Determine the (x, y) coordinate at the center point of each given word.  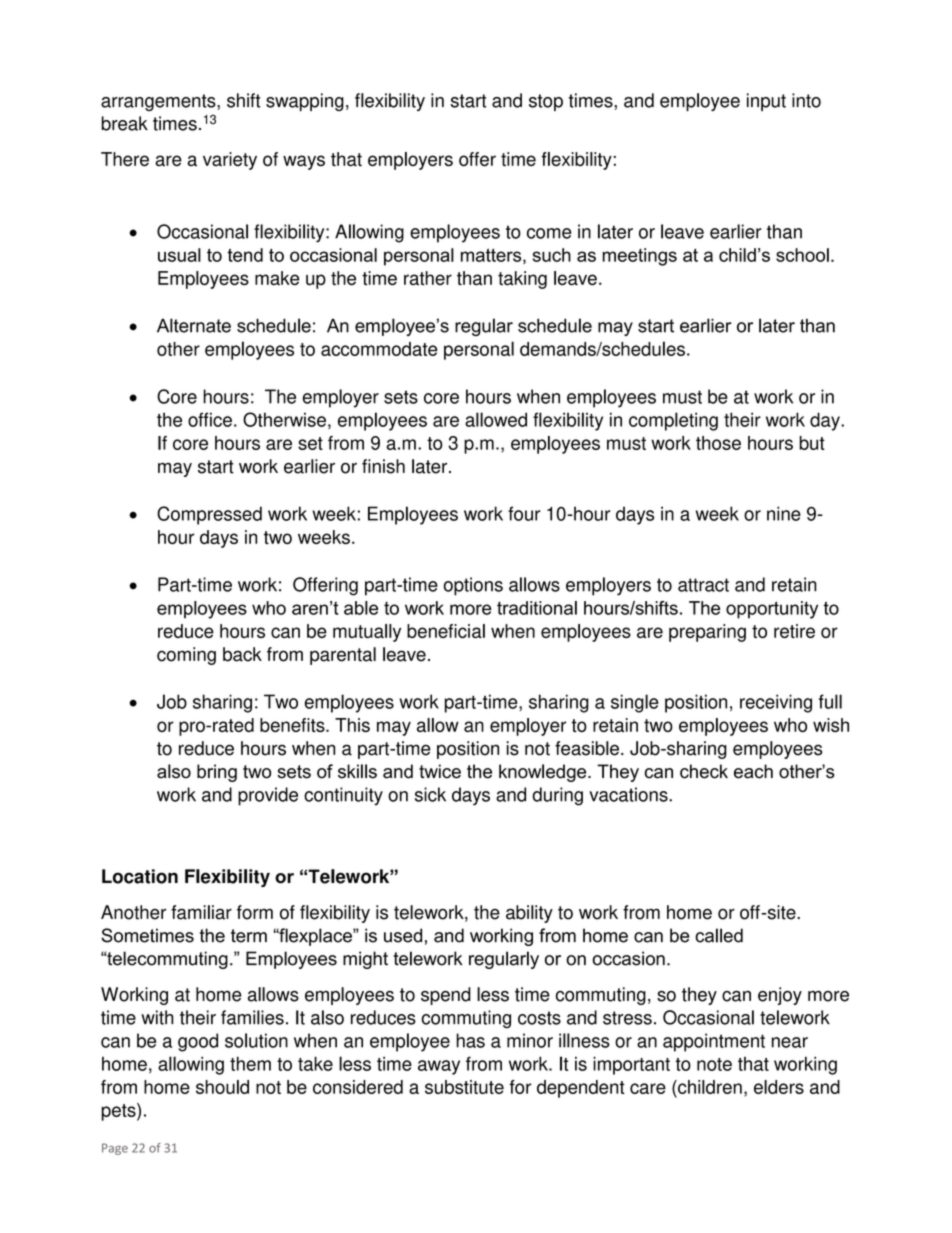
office (210, 419)
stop (546, 102)
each (753, 771)
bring (217, 773)
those (718, 443)
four (524, 513)
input (766, 102)
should (222, 1087)
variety (230, 161)
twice (440, 771)
